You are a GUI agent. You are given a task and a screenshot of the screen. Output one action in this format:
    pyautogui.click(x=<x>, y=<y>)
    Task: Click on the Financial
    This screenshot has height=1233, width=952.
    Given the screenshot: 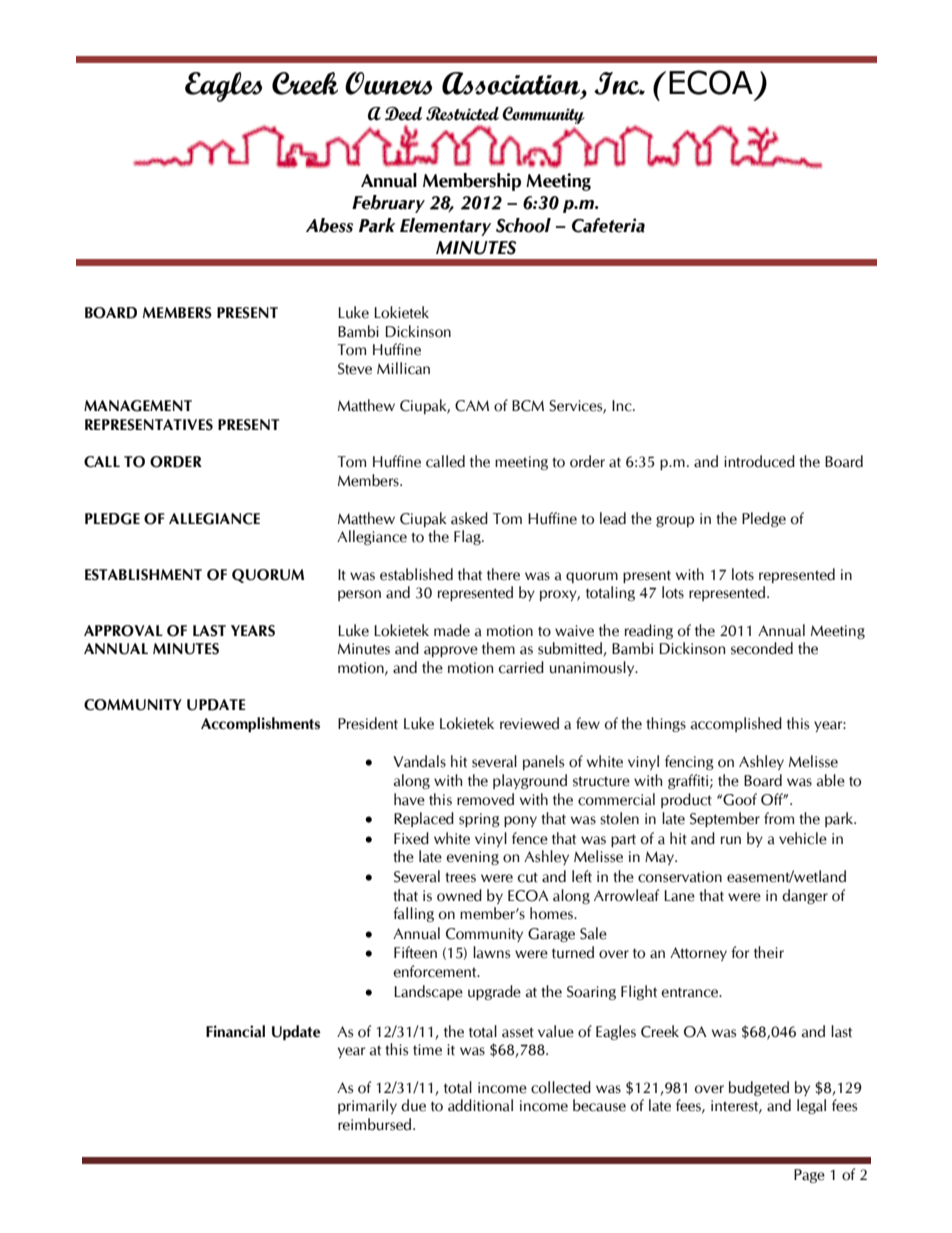 What is the action you would take?
    pyautogui.click(x=235, y=1031)
